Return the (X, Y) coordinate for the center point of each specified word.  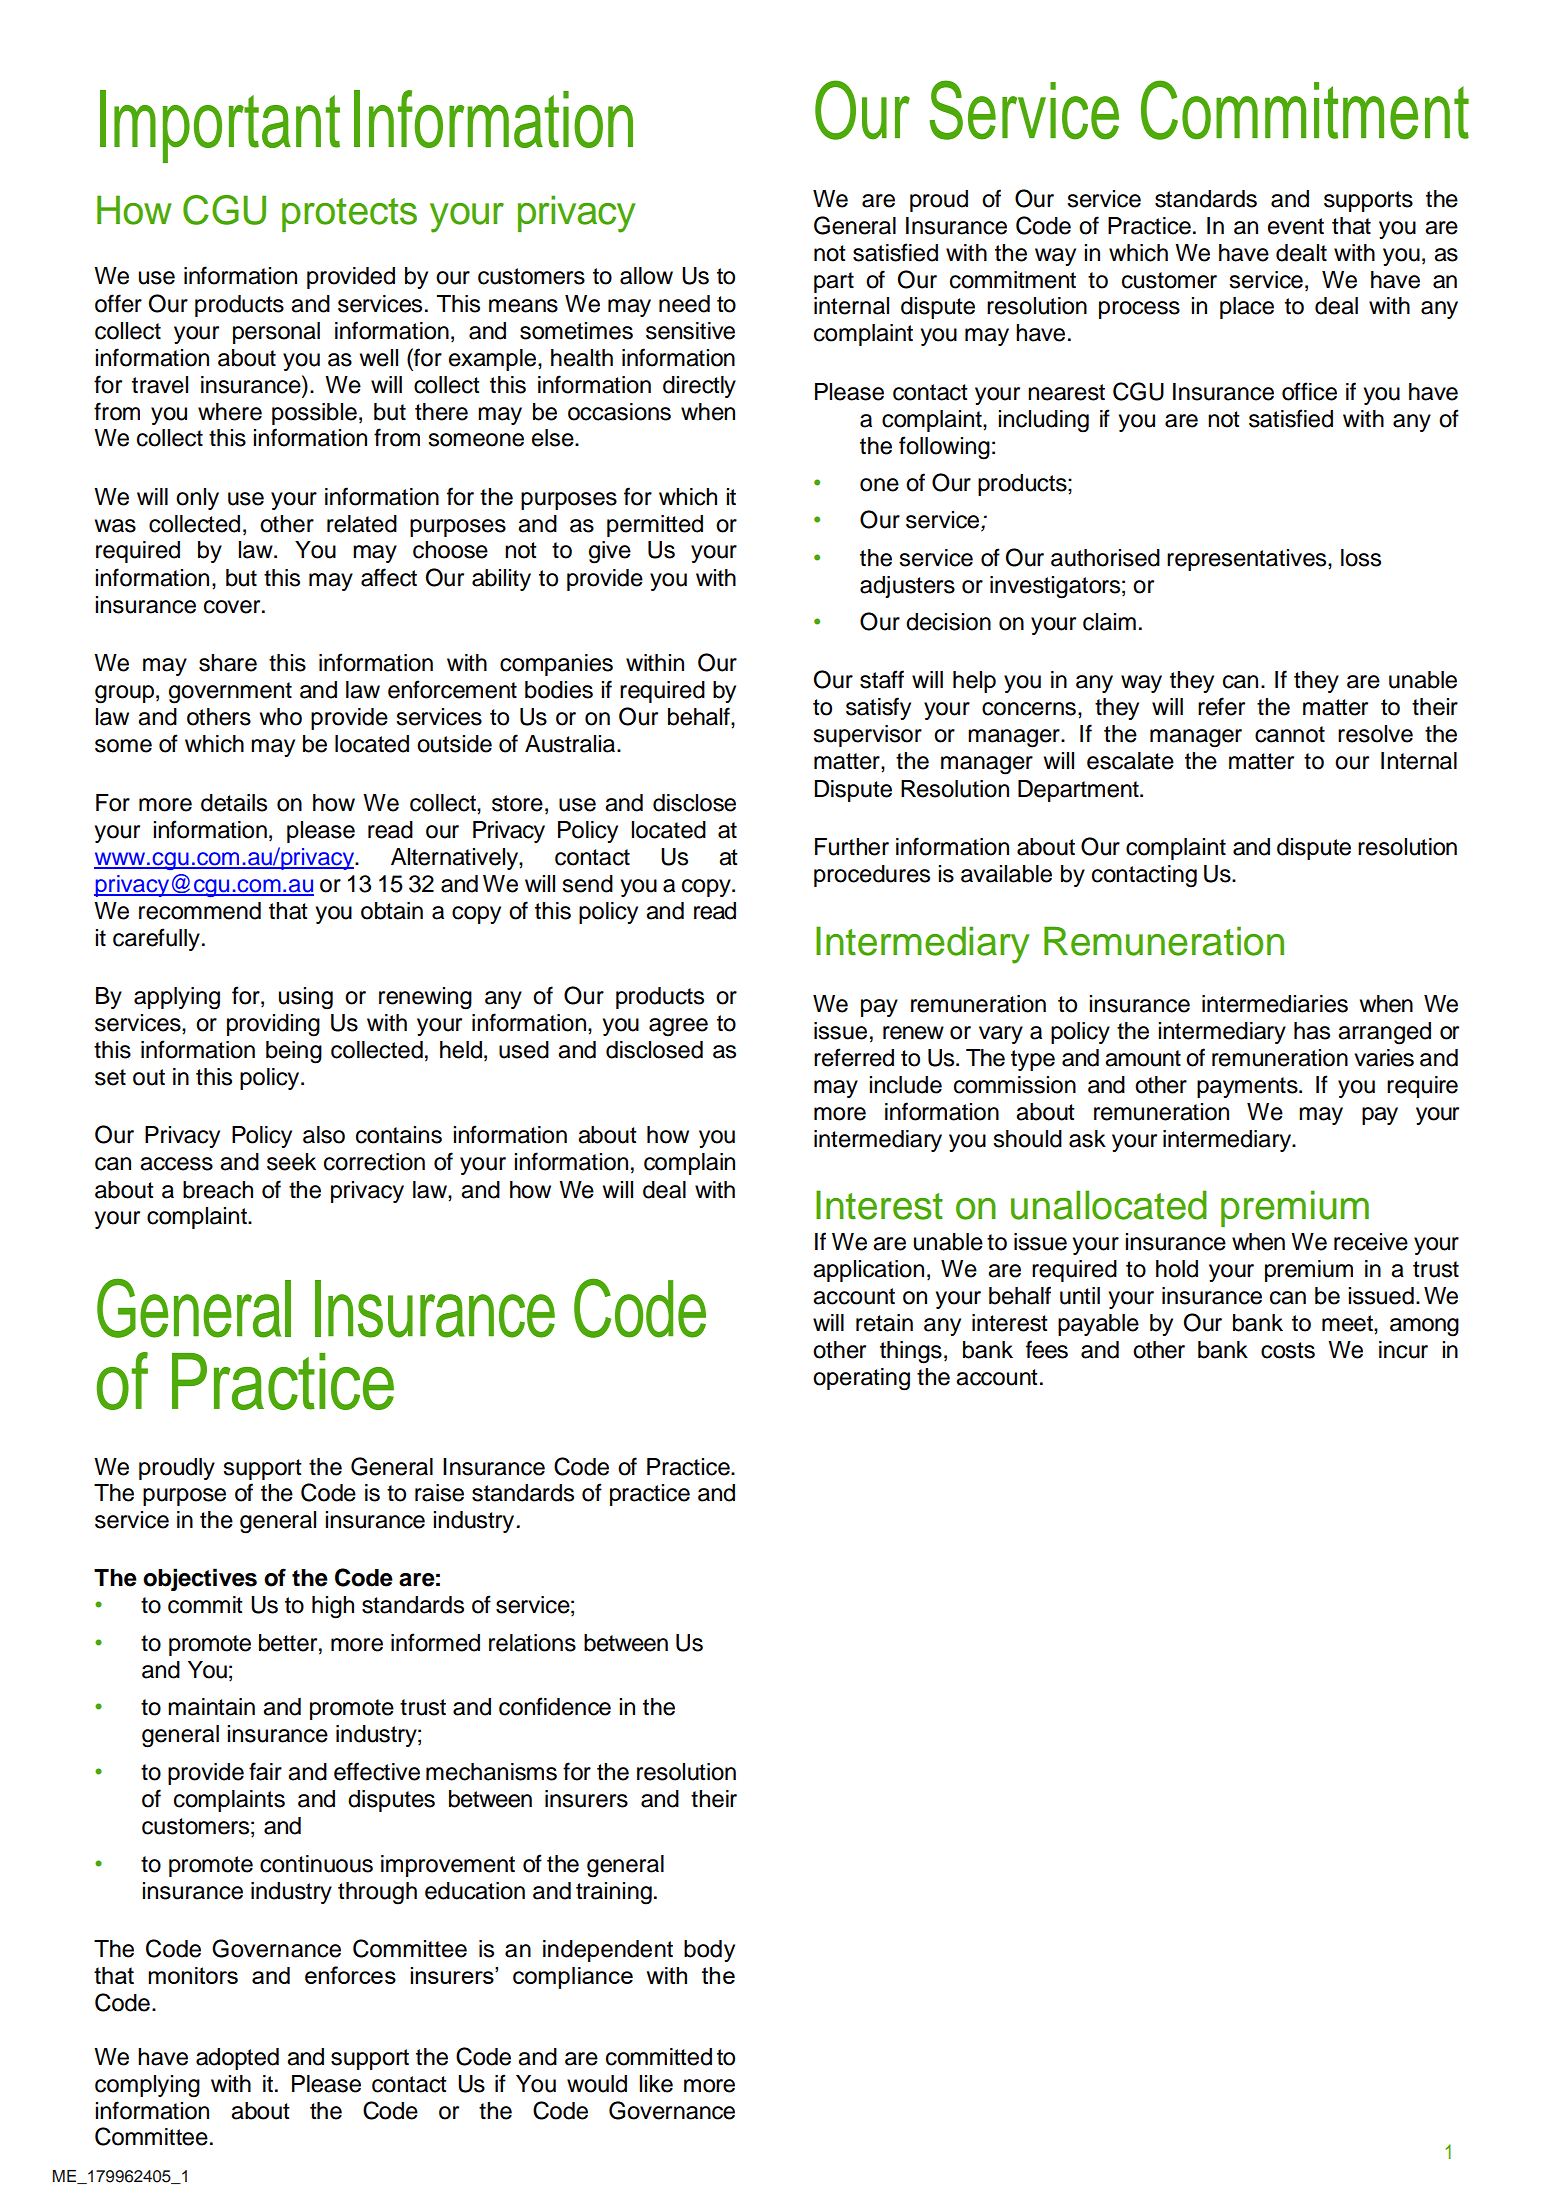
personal (276, 333)
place (1247, 308)
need (684, 304)
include (906, 1085)
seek (291, 1162)
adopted (237, 2059)
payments (1248, 1087)
